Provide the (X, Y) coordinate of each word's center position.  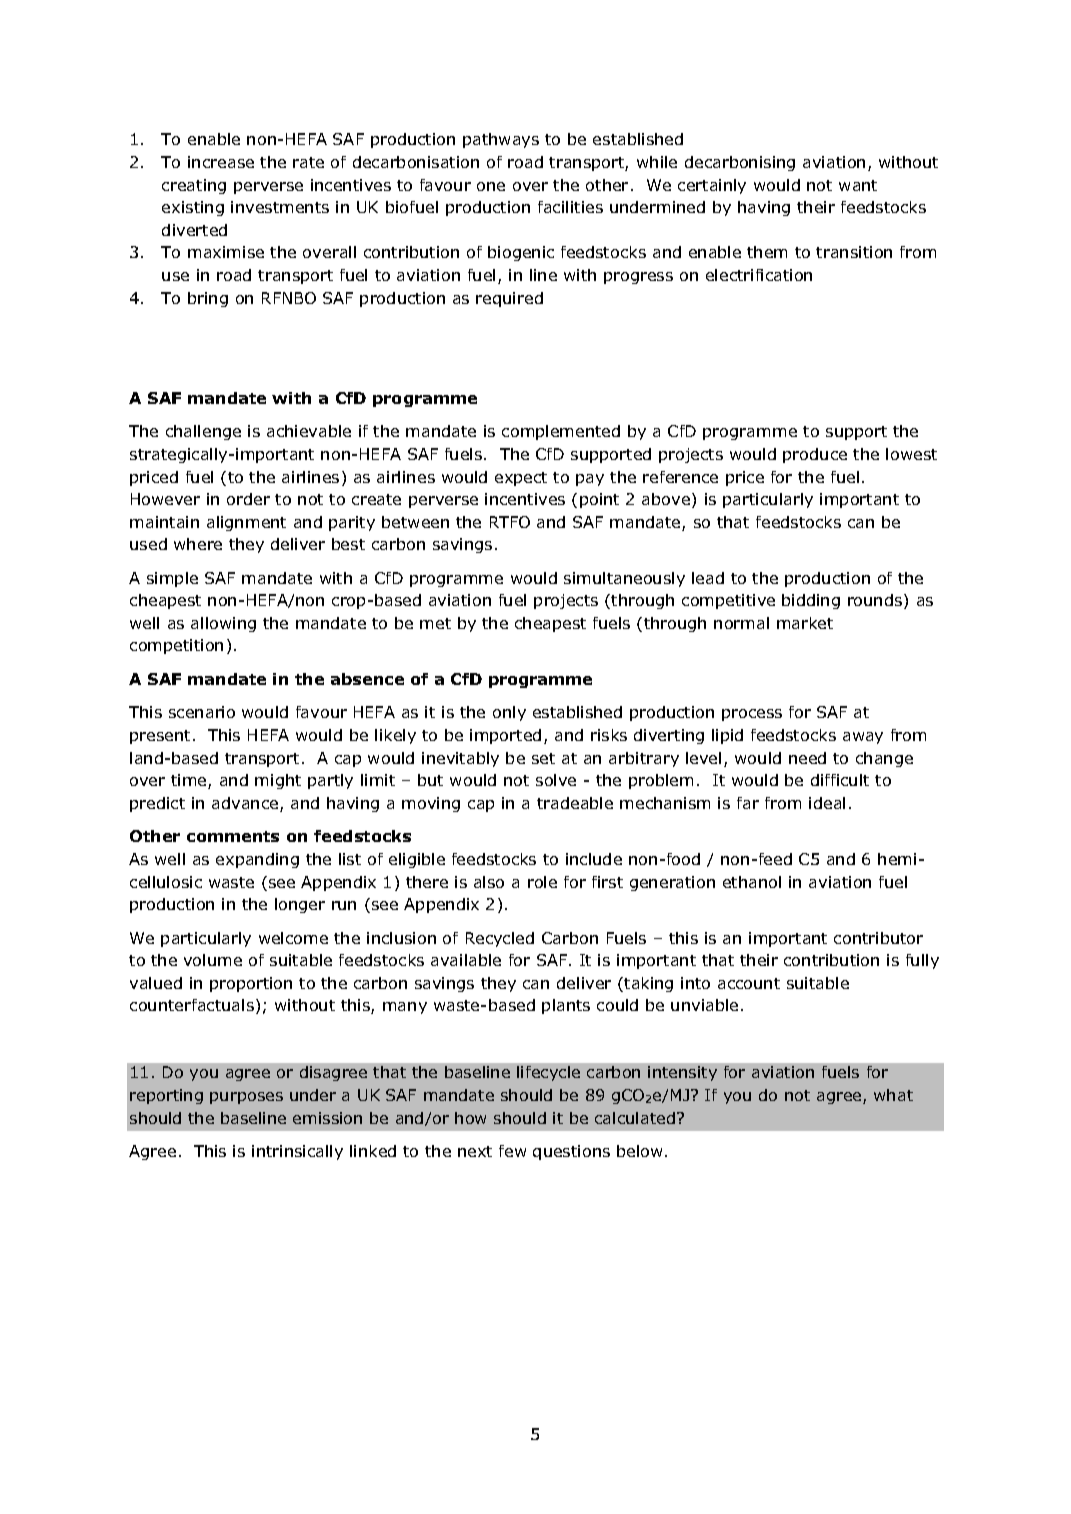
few (512, 1151)
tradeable (575, 803)
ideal (827, 803)
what (893, 1095)
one (491, 186)
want (858, 185)
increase (221, 162)
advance (246, 804)
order (248, 499)
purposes (246, 1098)
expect (521, 479)
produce (815, 455)
